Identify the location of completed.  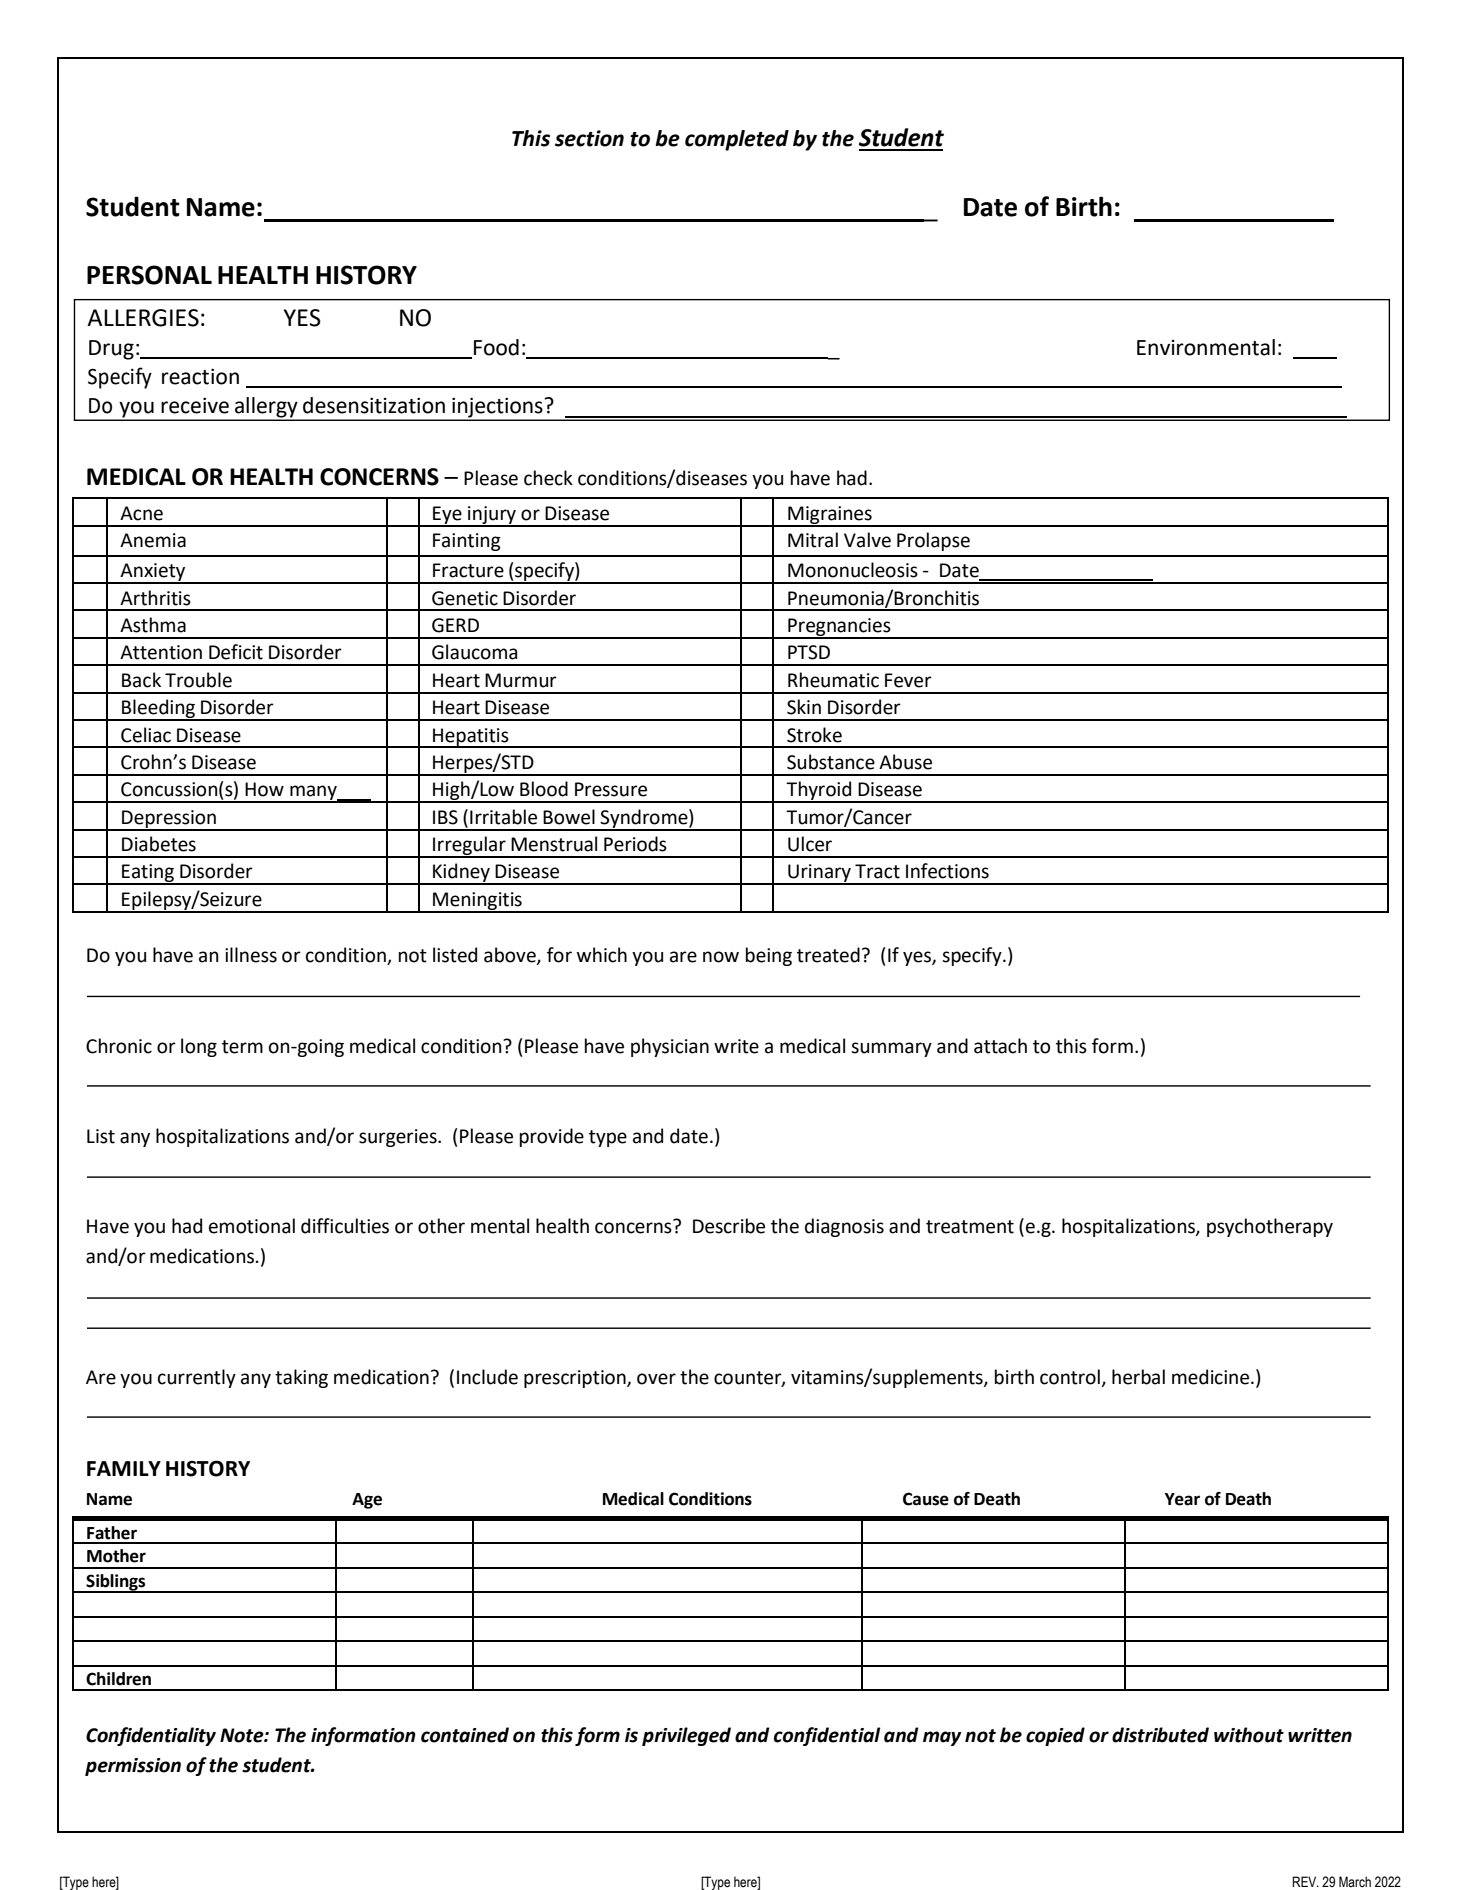
(737, 140).
